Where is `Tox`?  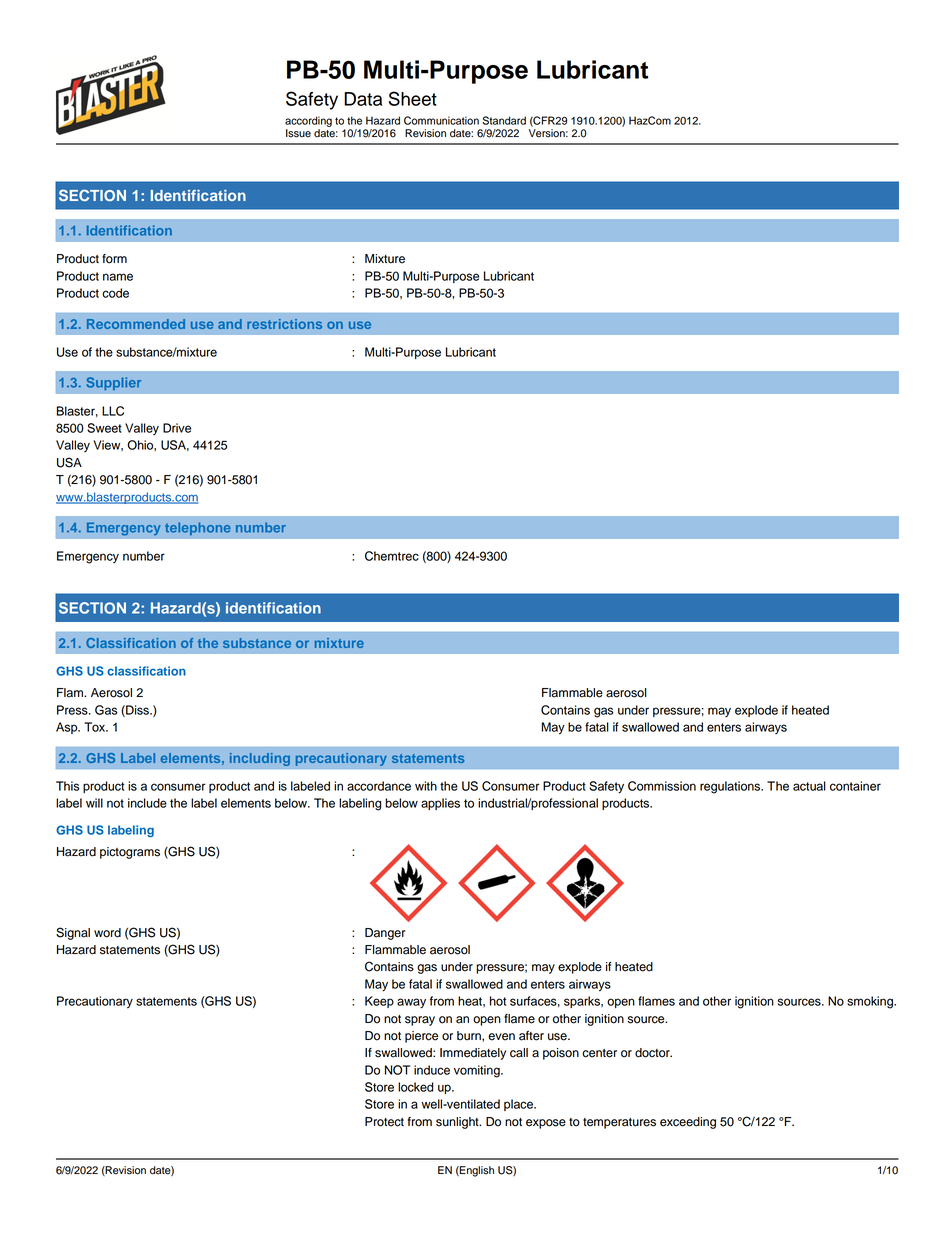
Tox is located at coordinates (95, 727).
